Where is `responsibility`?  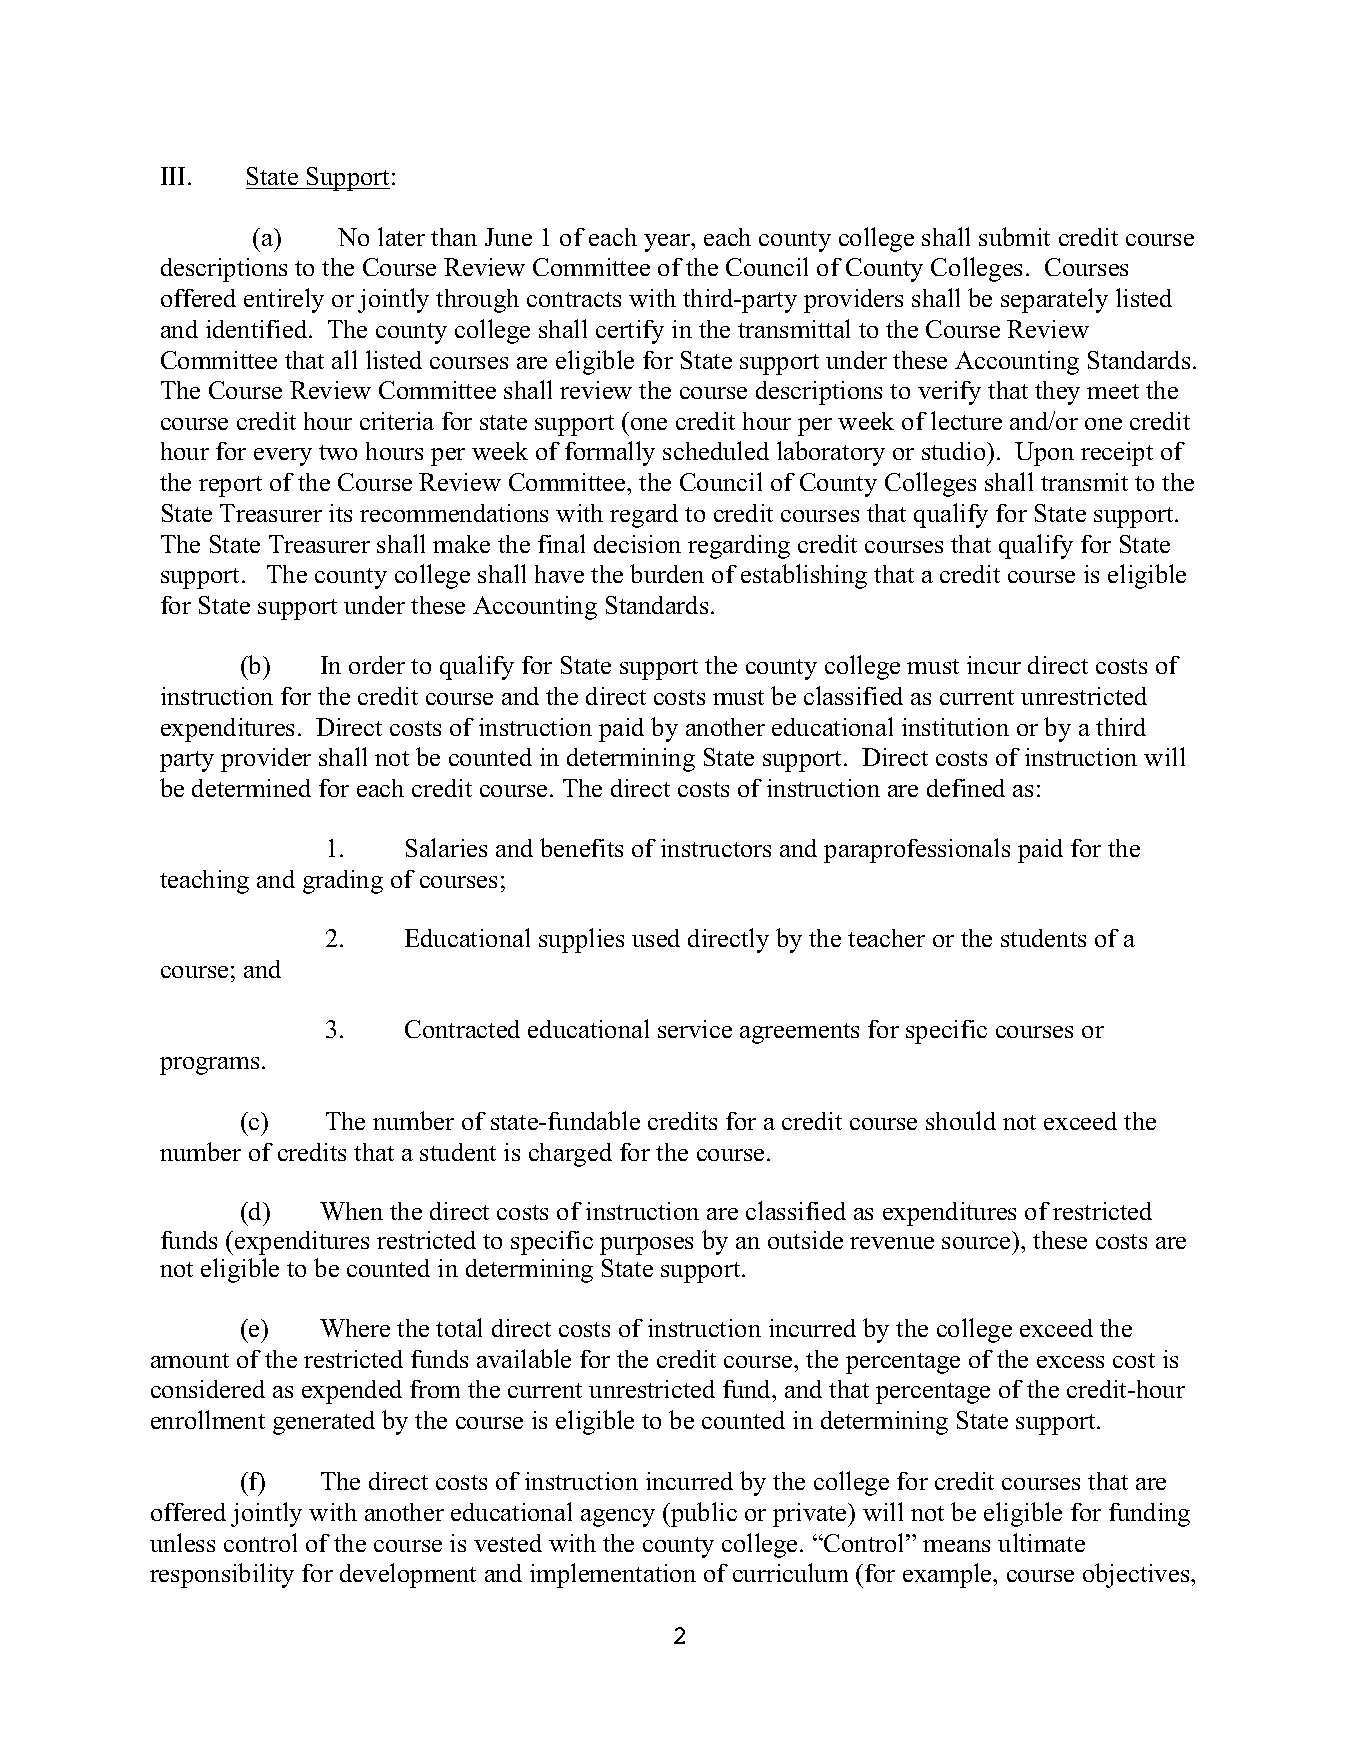 responsibility is located at coordinates (222, 1575).
